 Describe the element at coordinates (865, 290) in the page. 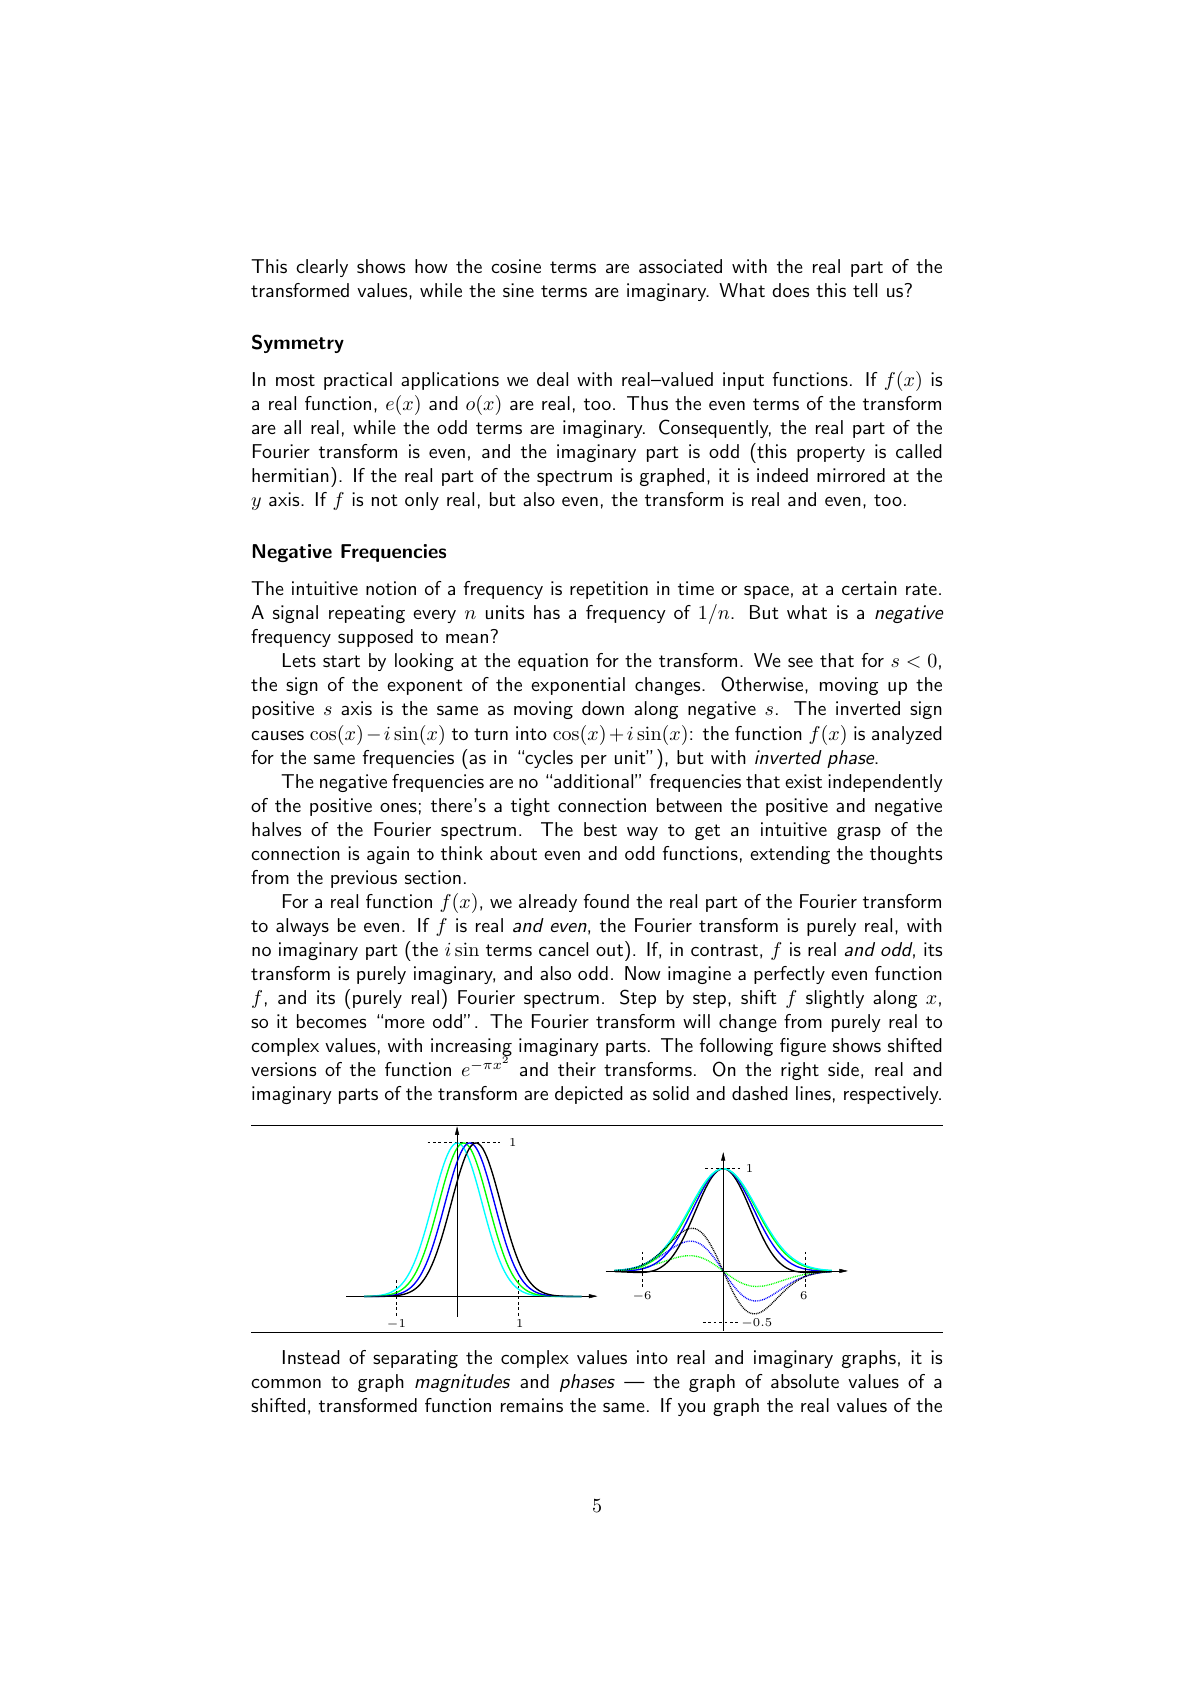

I see `tell` at that location.
